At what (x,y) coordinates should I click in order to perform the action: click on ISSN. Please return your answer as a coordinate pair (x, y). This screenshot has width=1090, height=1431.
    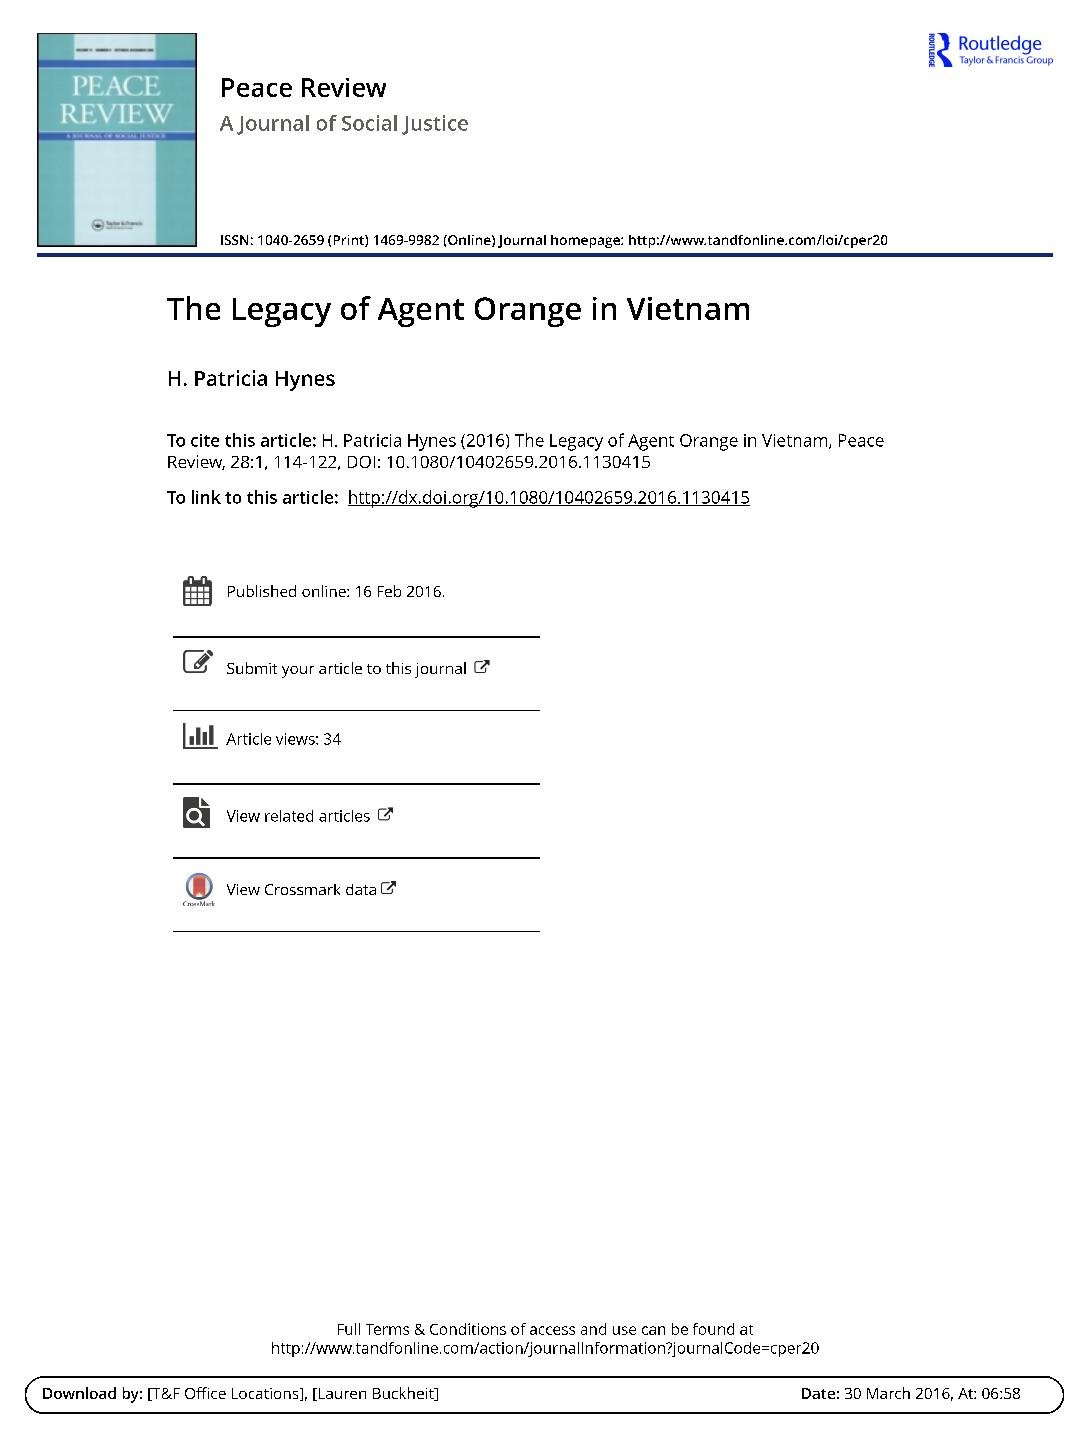
    Looking at the image, I should click on (234, 240).
